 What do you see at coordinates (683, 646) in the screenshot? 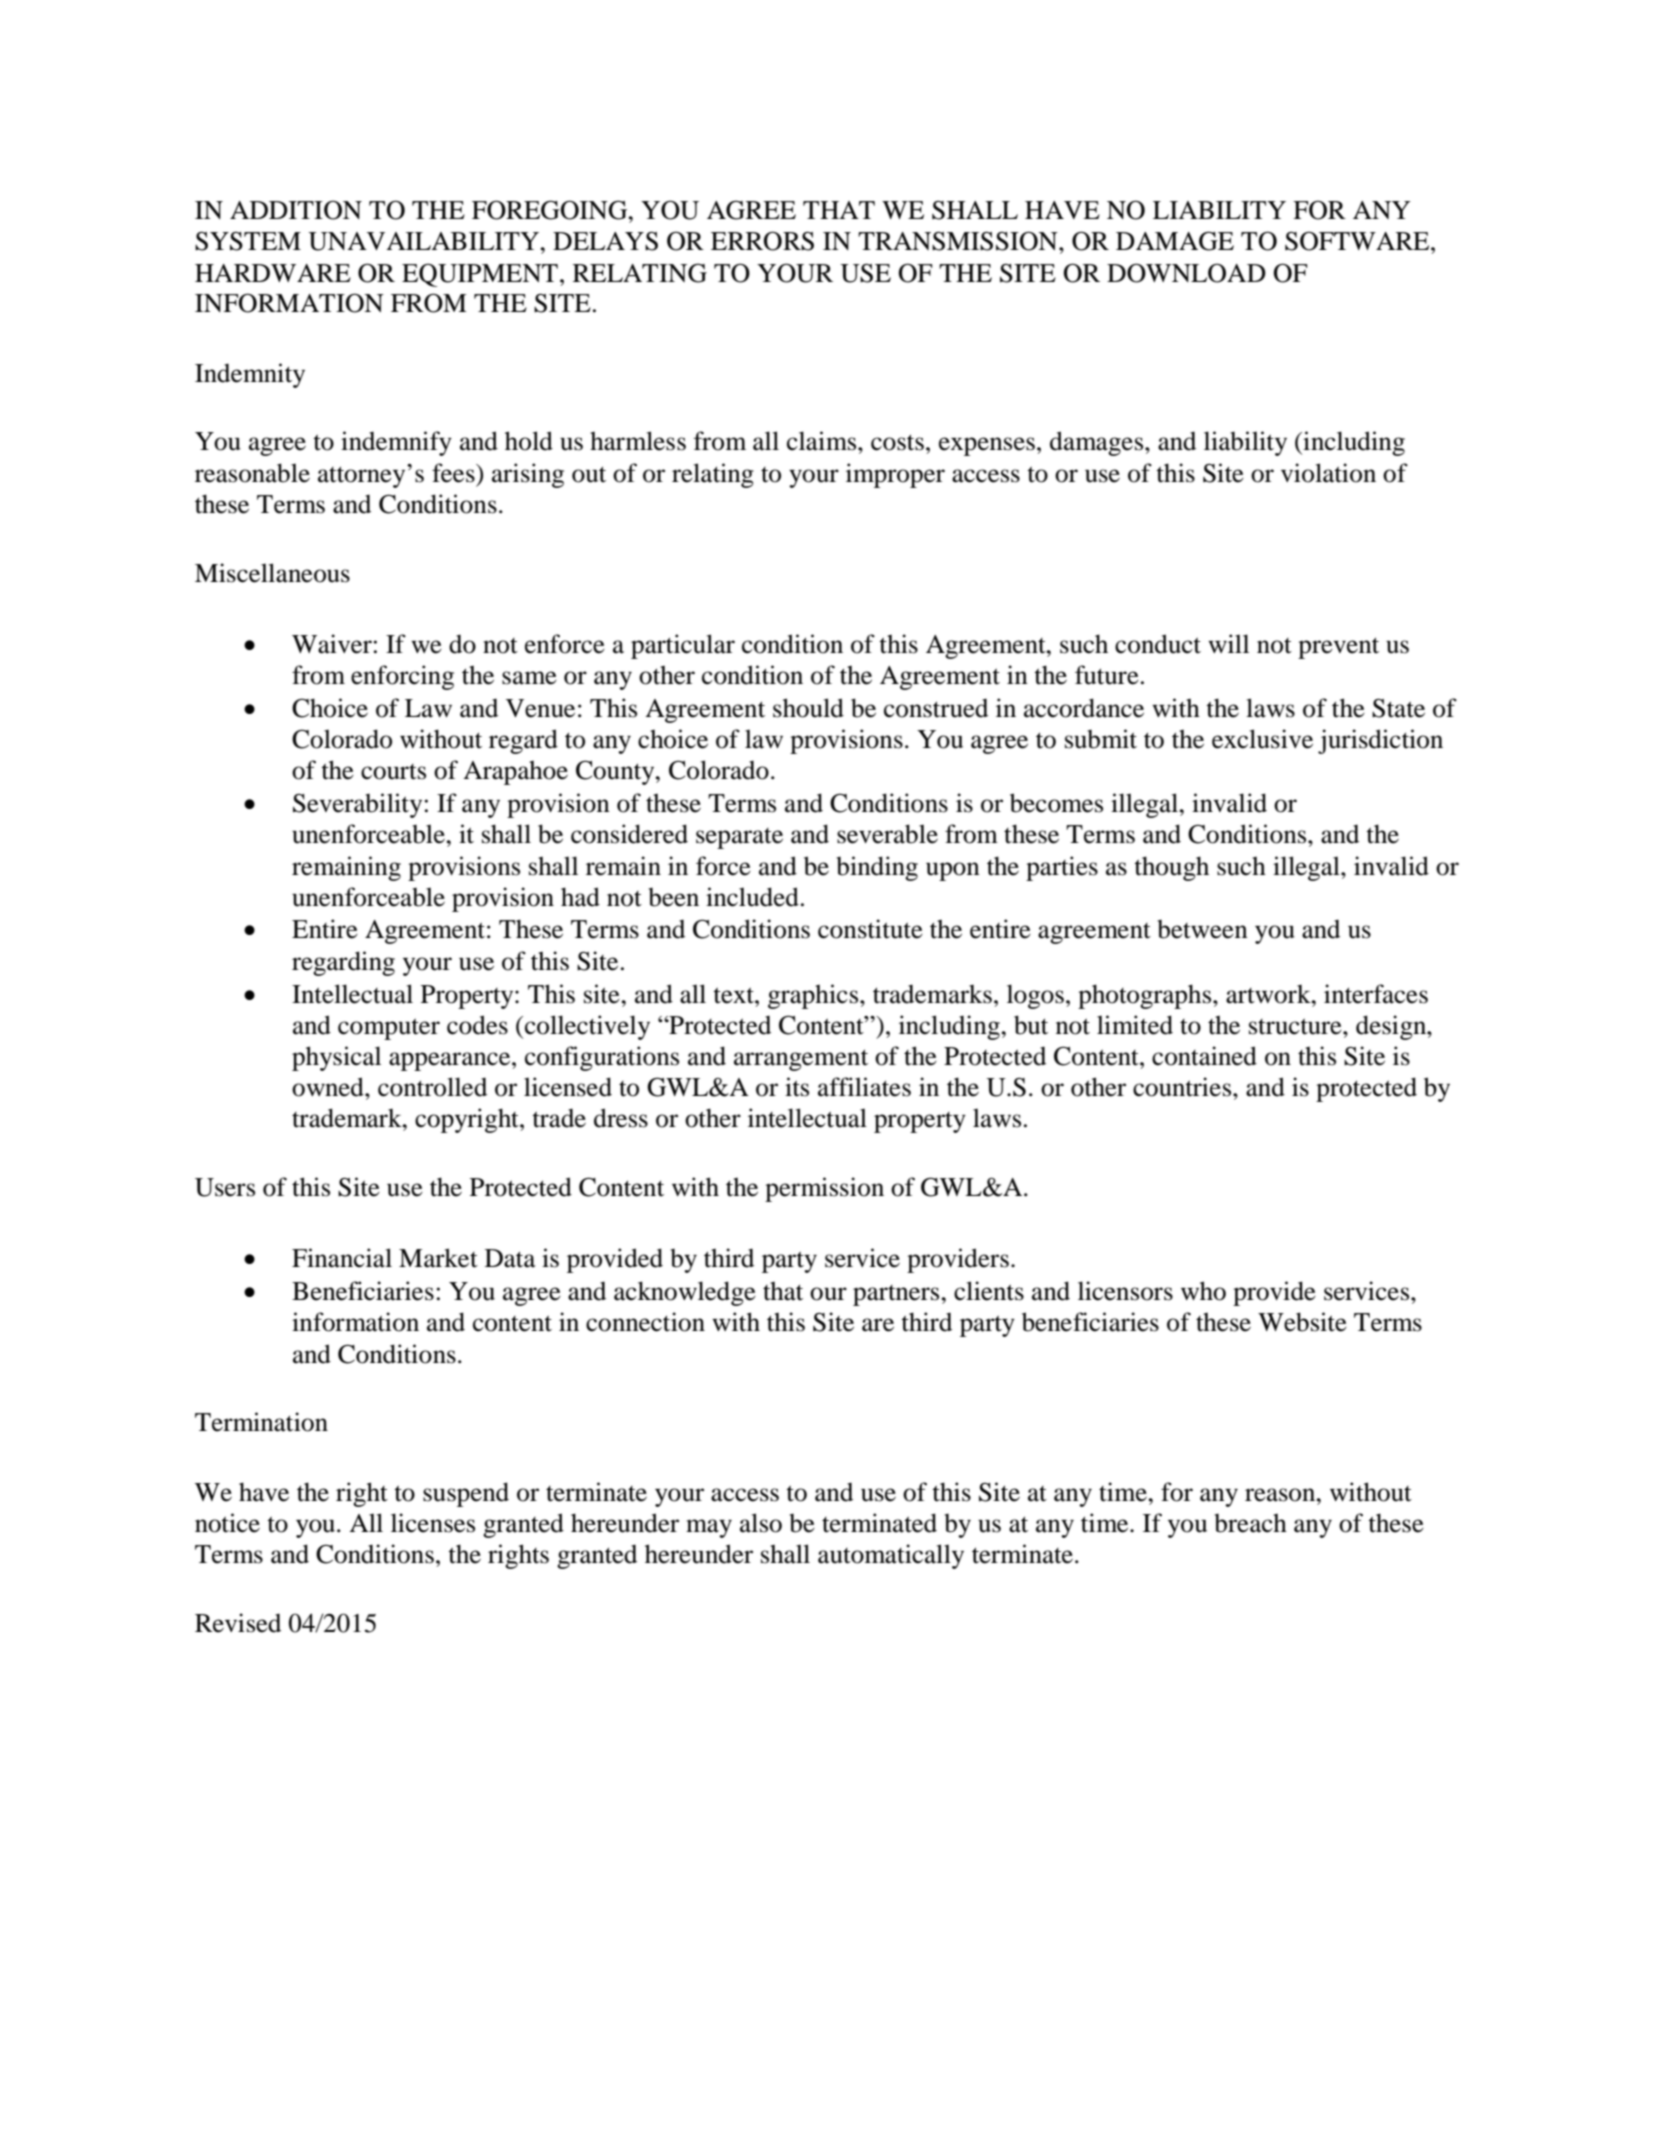
I see `particular` at bounding box center [683, 646].
